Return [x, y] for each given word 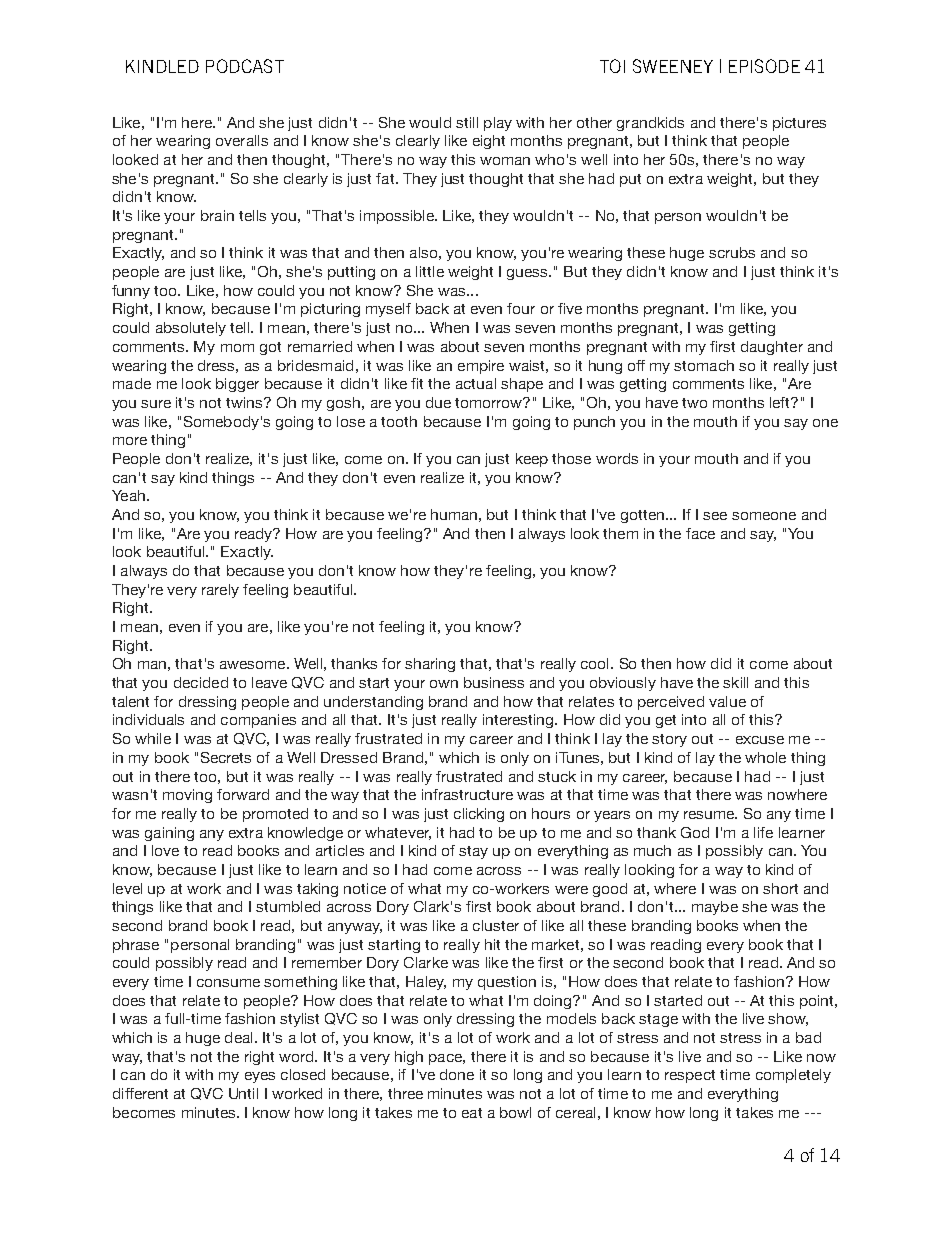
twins [246, 402]
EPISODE [764, 66]
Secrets [226, 757]
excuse [760, 740]
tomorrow [490, 402]
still [467, 122]
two [694, 403]
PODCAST [245, 66]
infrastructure [467, 794]
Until [243, 1093]
